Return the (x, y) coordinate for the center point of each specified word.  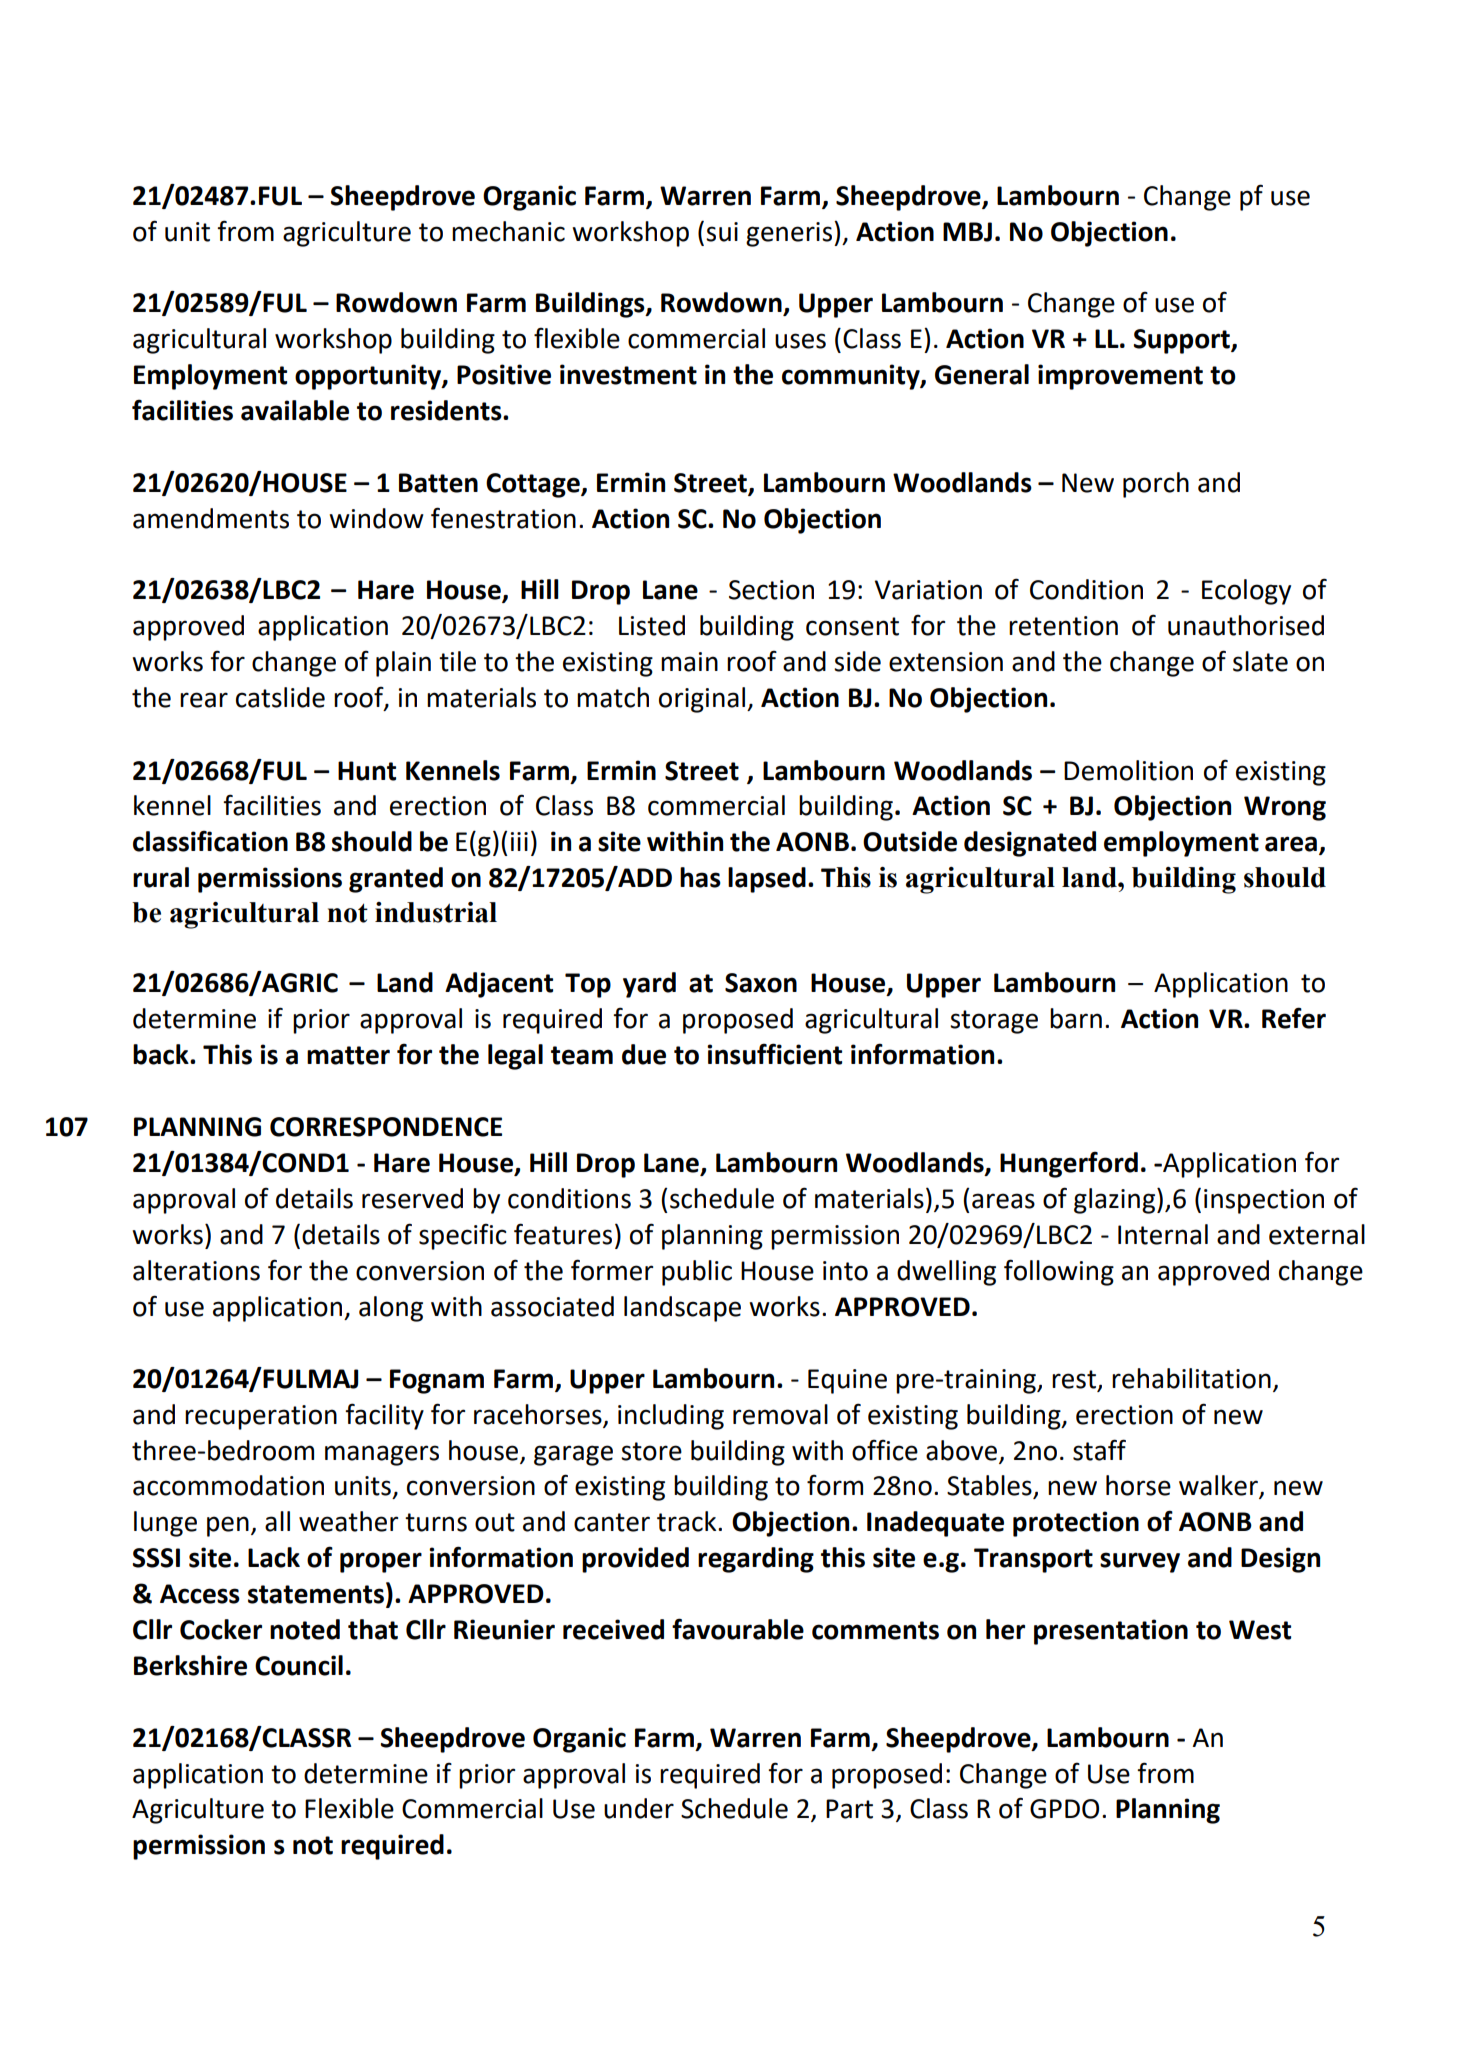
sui (722, 232)
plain (403, 664)
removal (780, 1414)
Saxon (761, 983)
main (689, 662)
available (295, 410)
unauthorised (1246, 625)
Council (299, 1665)
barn (1076, 1018)
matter (348, 1055)
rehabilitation (1191, 1378)
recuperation (261, 1417)
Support (1182, 341)
